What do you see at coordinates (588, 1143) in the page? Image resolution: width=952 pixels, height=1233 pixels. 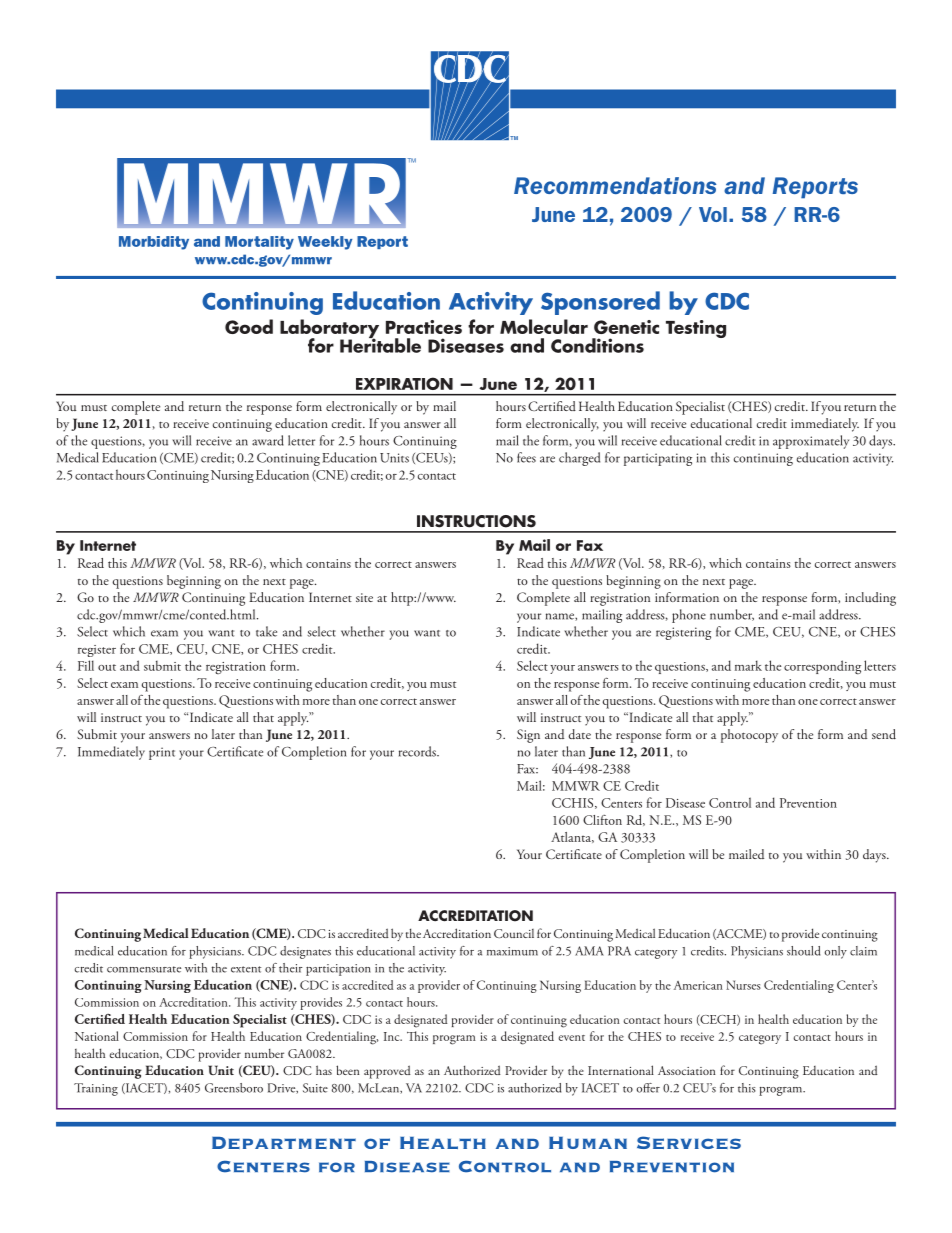 I see `Human` at bounding box center [588, 1143].
